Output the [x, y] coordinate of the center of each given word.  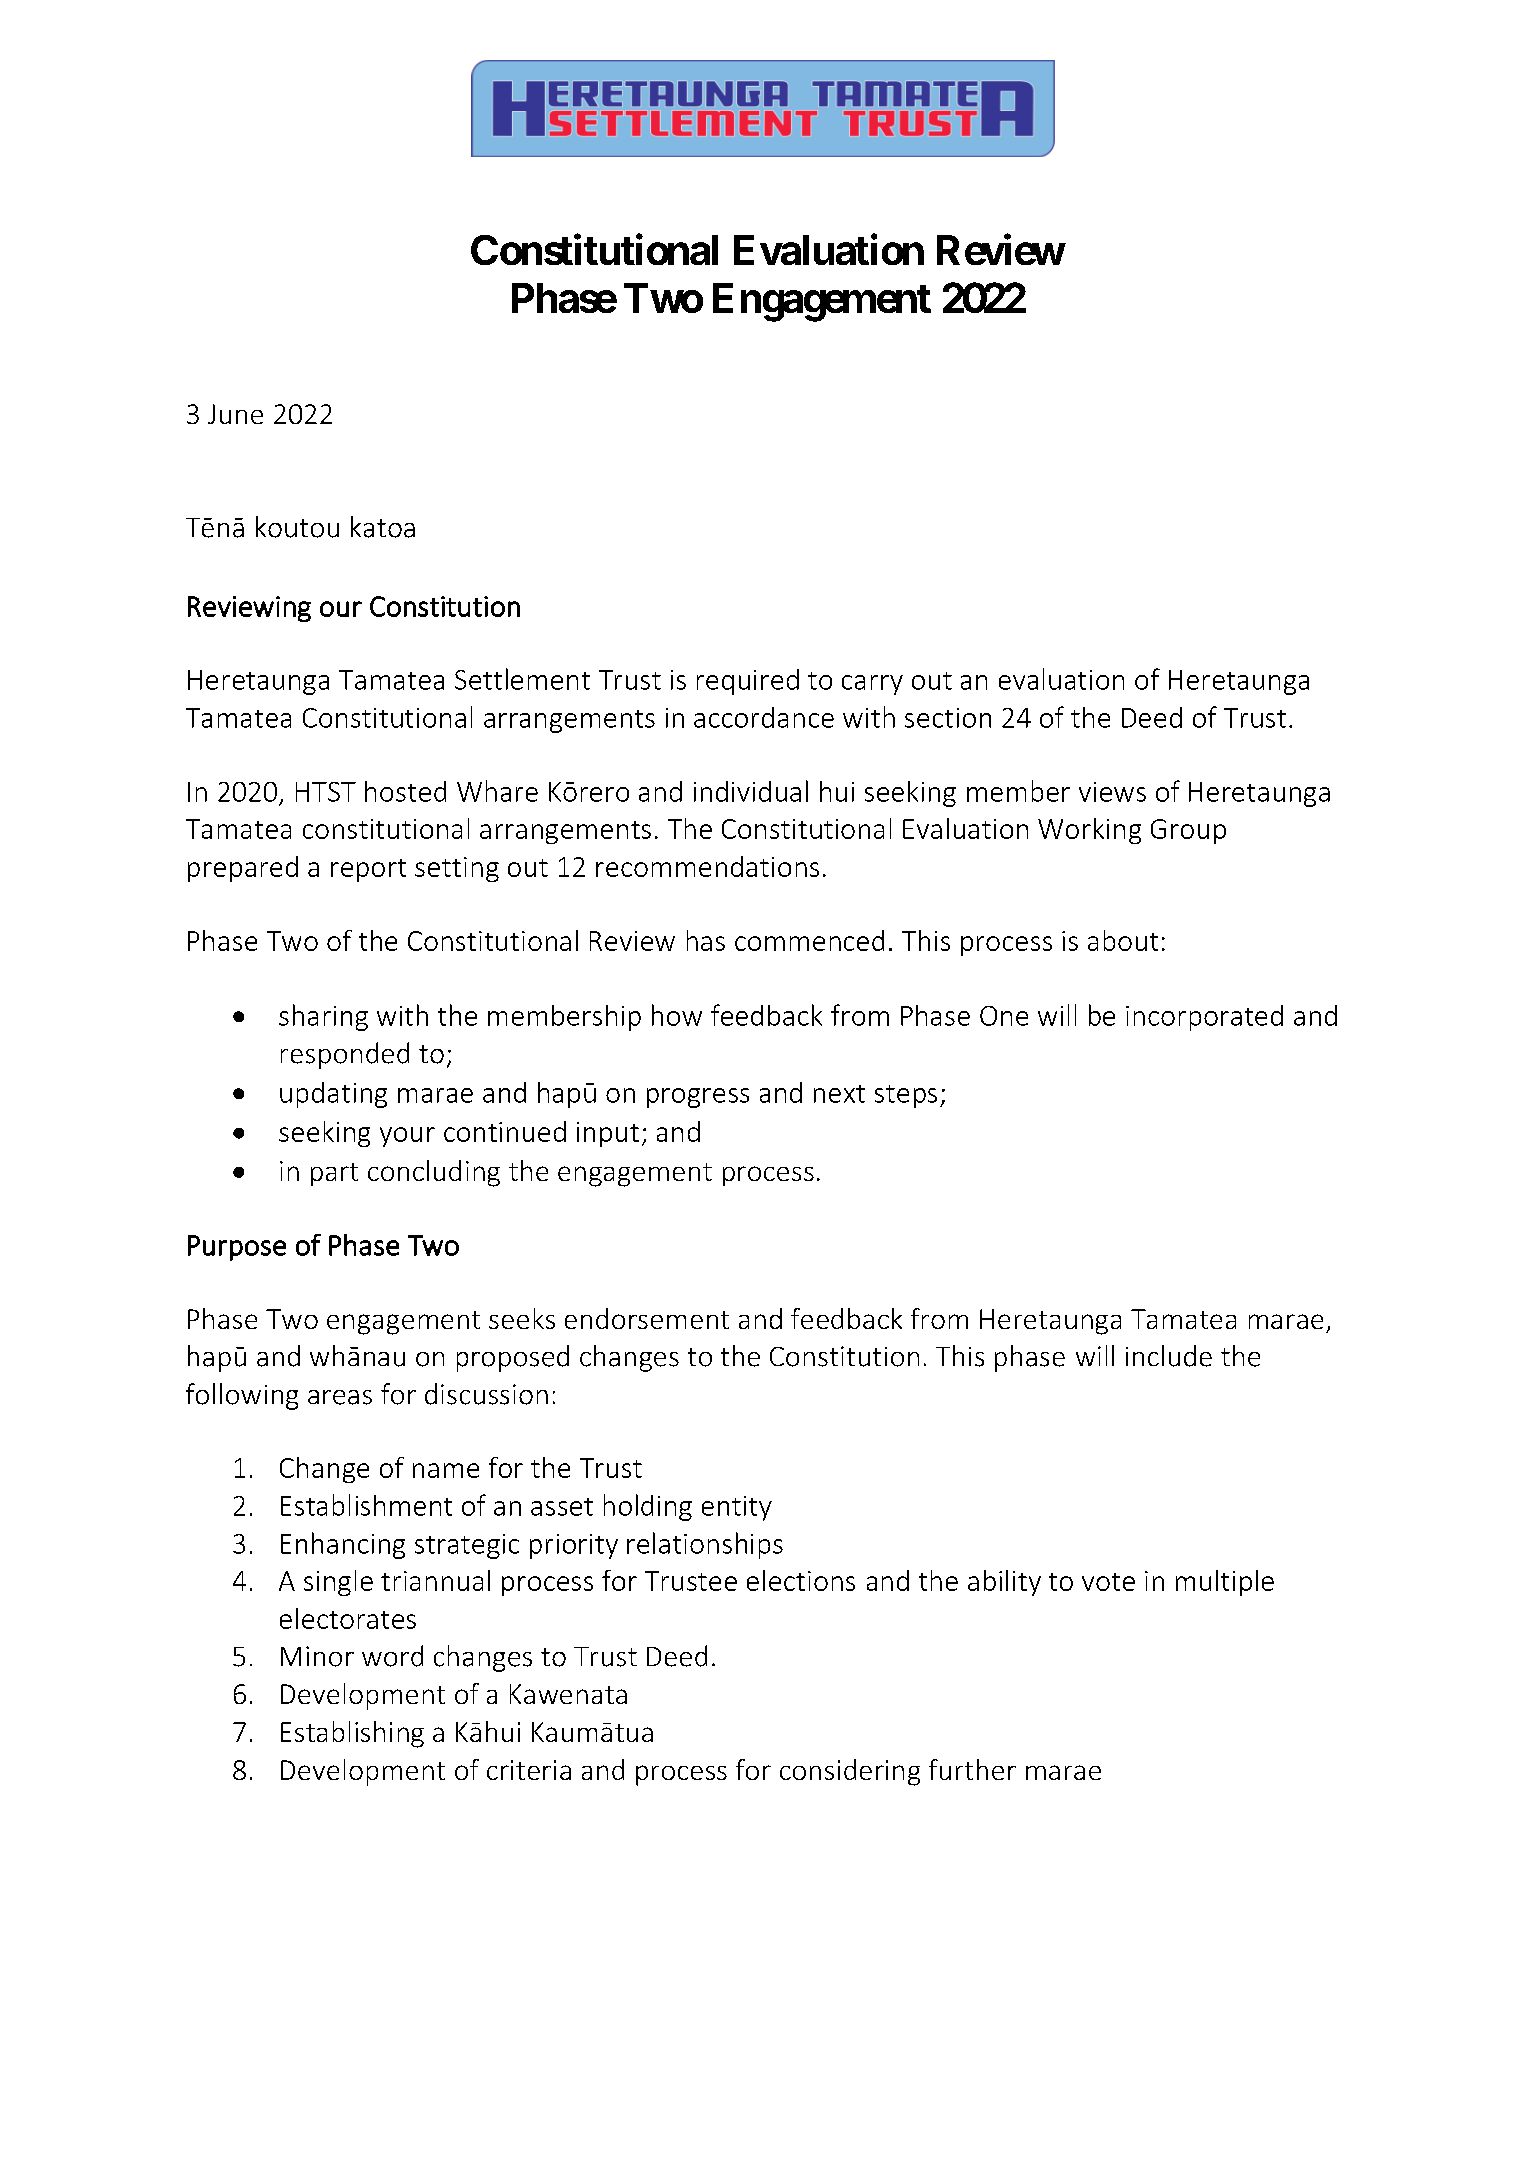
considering [850, 1772]
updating [333, 1095]
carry [872, 685]
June [235, 414]
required [748, 682]
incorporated [1204, 1018]
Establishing [352, 1734]
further [972, 1769]
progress [698, 1098]
